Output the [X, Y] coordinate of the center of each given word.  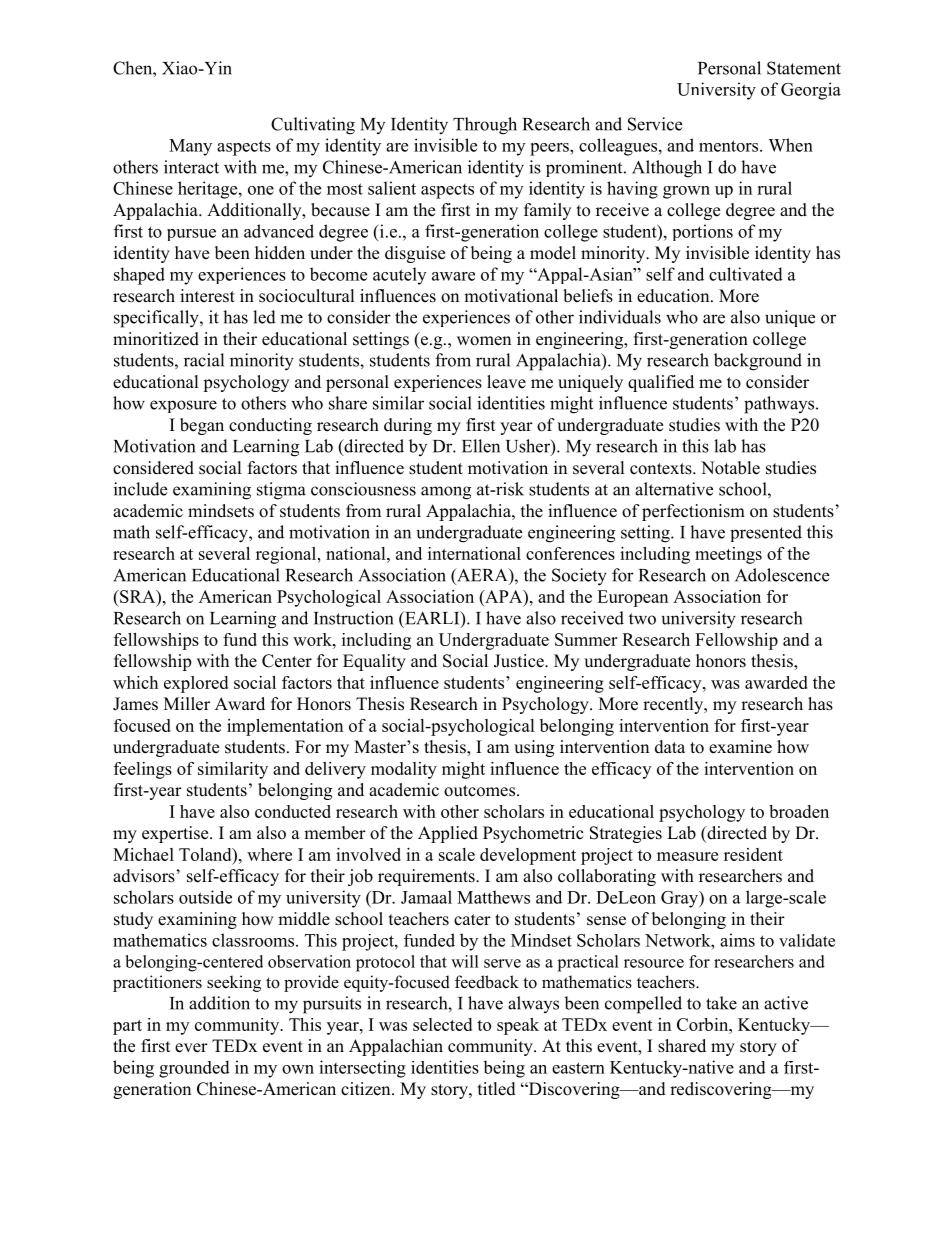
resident [753, 854]
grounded [194, 1069]
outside [205, 897]
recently [674, 705]
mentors [730, 146]
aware [453, 276]
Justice [520, 661]
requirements [427, 877]
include [140, 489]
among [446, 493]
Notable [730, 468]
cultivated [746, 274]
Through [485, 126]
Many [190, 147]
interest [207, 296]
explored [196, 684]
